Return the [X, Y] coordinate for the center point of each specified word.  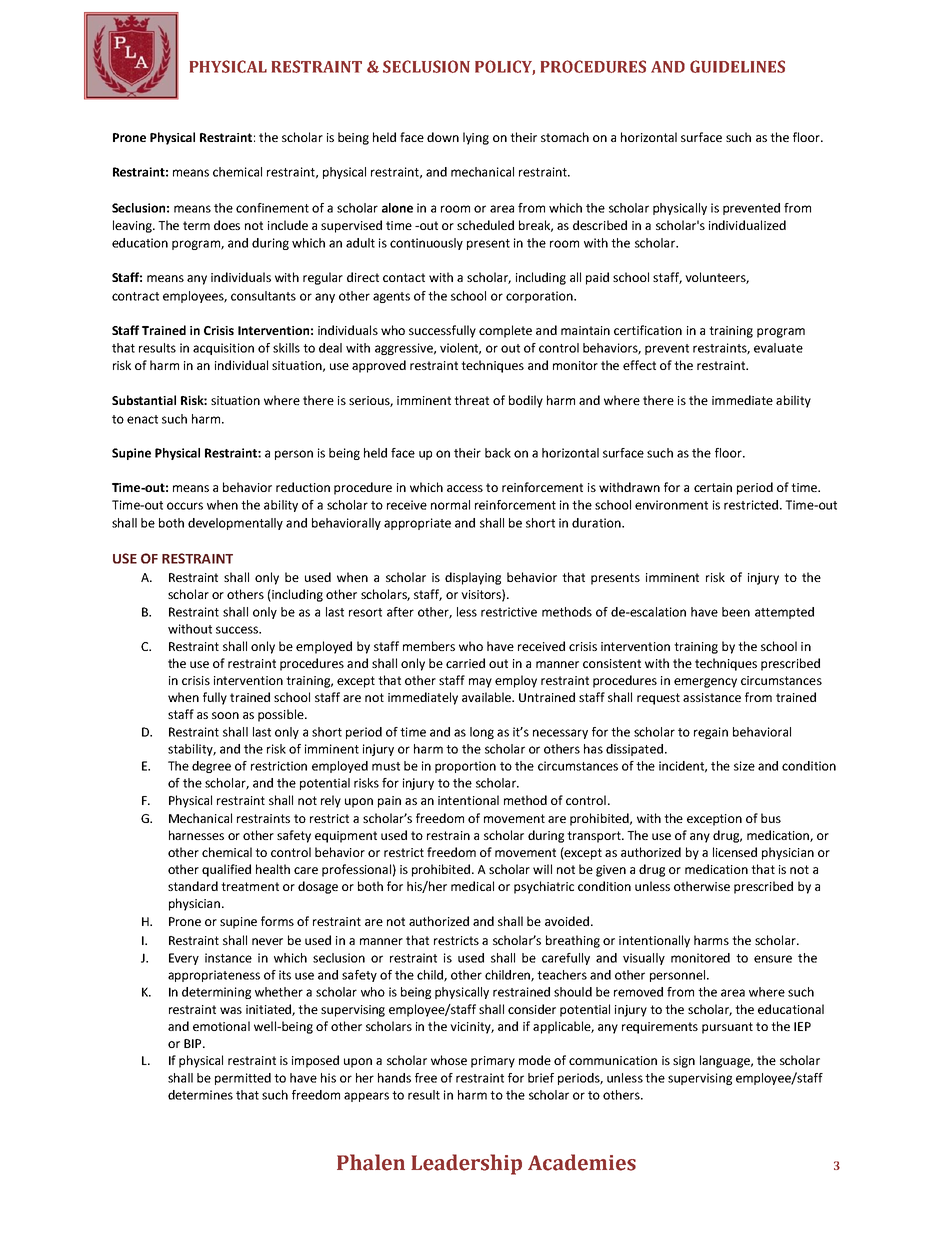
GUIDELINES [737, 66]
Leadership [466, 1164]
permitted [243, 1079]
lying [476, 138]
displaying [473, 578]
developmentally [235, 524]
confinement [272, 208]
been [736, 612]
